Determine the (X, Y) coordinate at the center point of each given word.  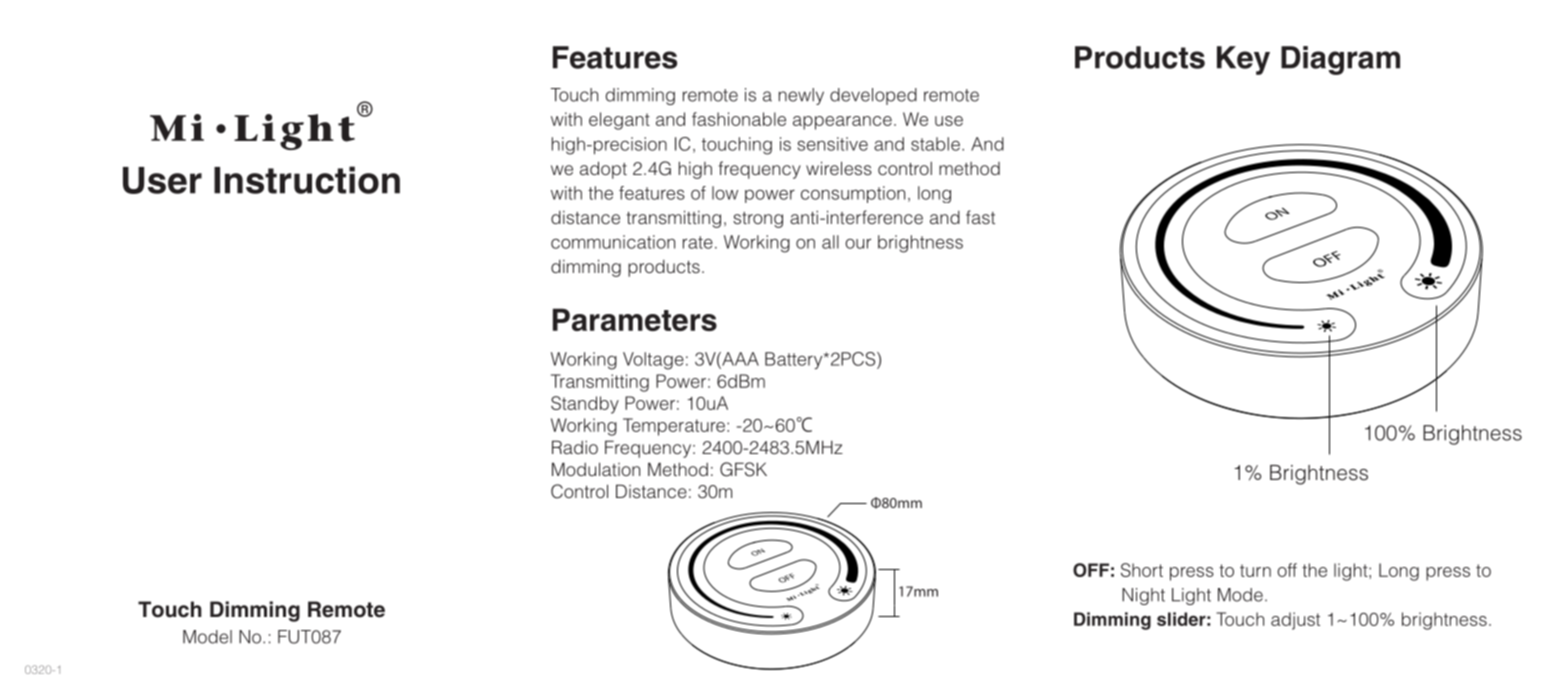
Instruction (307, 180)
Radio (575, 447)
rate (698, 242)
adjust (1295, 621)
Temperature (675, 427)
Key (1243, 60)
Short (1142, 570)
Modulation (596, 469)
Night (1143, 596)
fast (980, 217)
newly (801, 96)
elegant (619, 121)
